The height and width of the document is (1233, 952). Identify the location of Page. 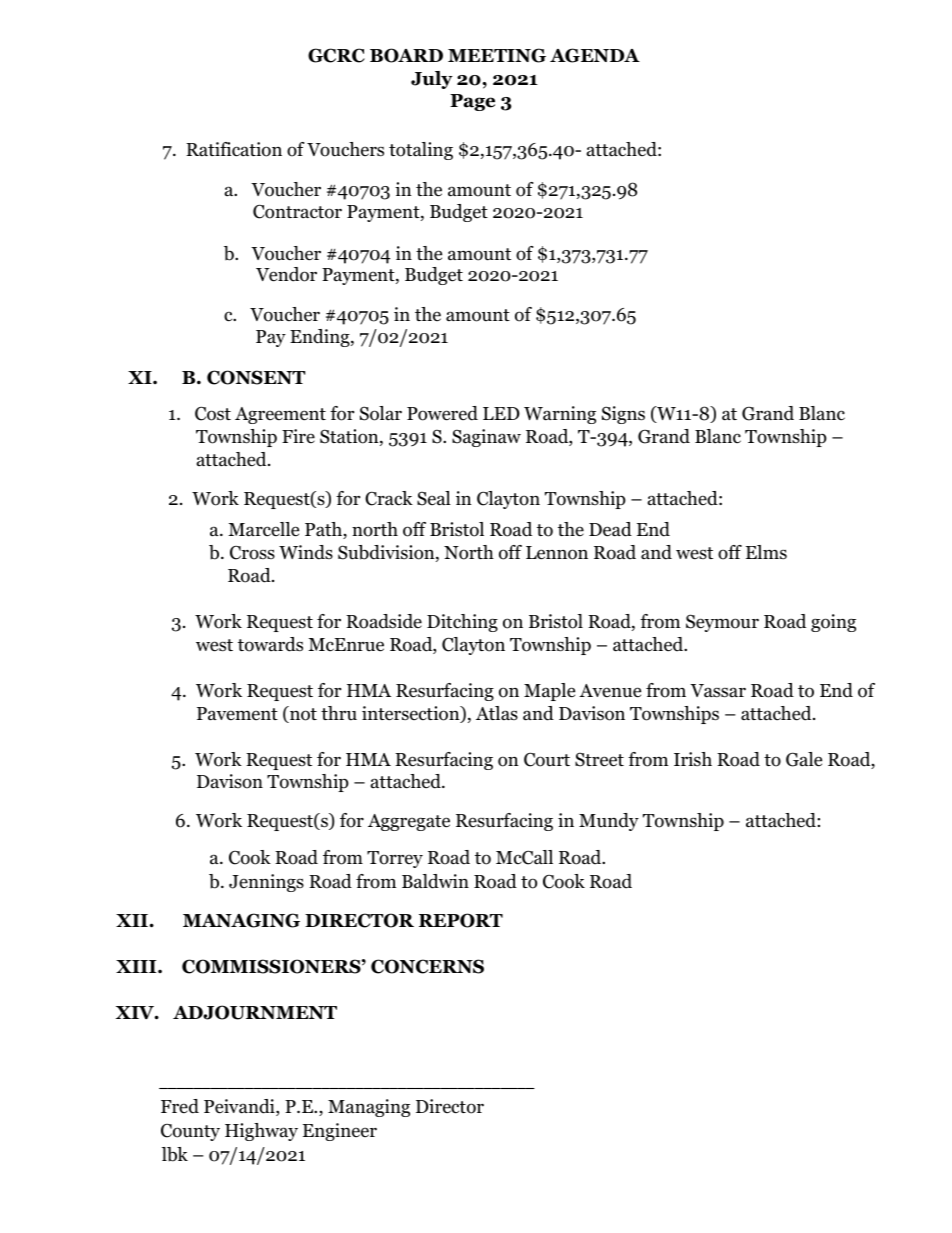
(472, 102).
